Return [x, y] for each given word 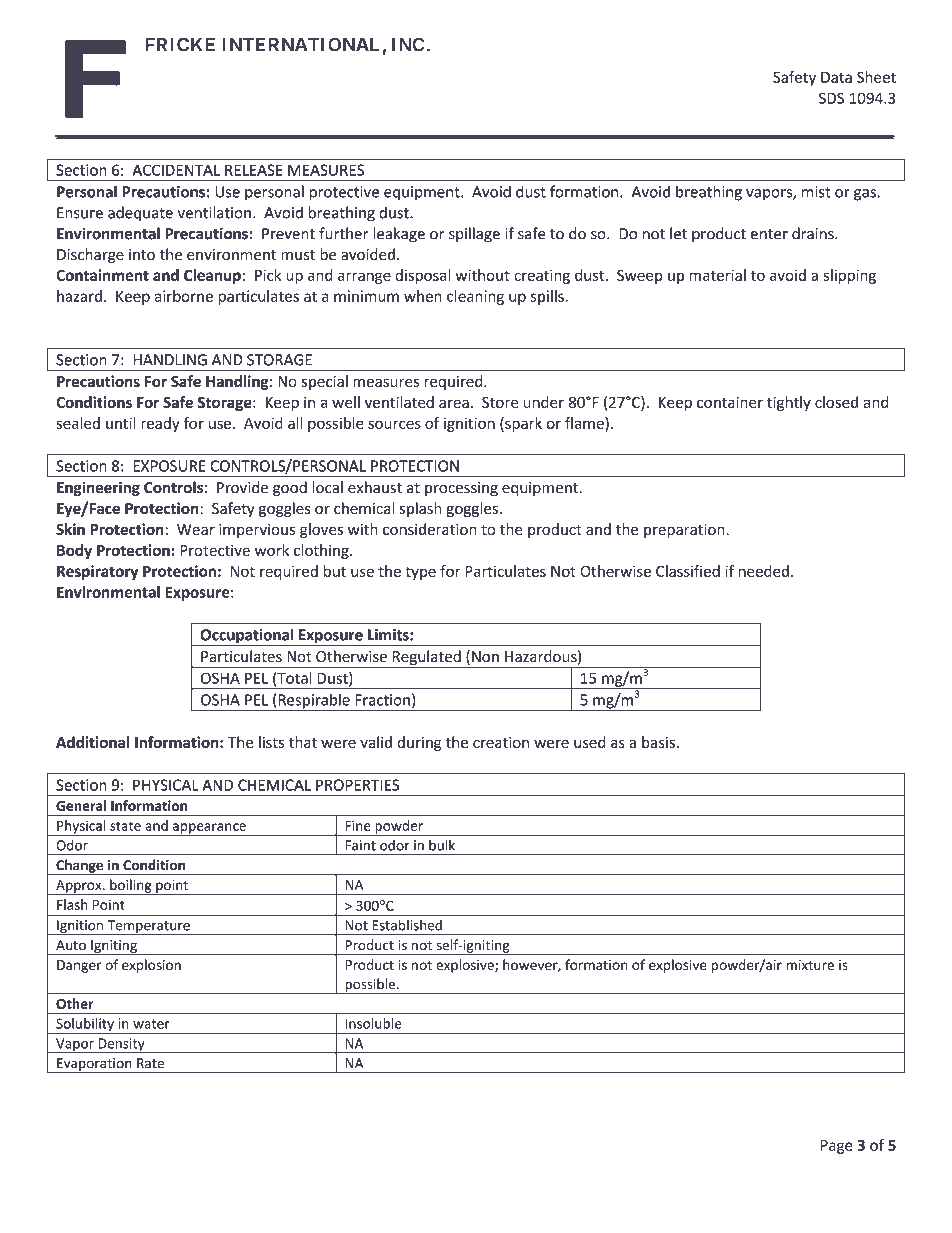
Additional [93, 742]
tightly [789, 403]
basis [658, 742]
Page [837, 1147]
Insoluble [373, 1023]
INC [408, 44]
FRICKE [180, 44]
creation [501, 742]
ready [160, 424]
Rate [150, 1063]
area [454, 403]
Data [836, 77]
